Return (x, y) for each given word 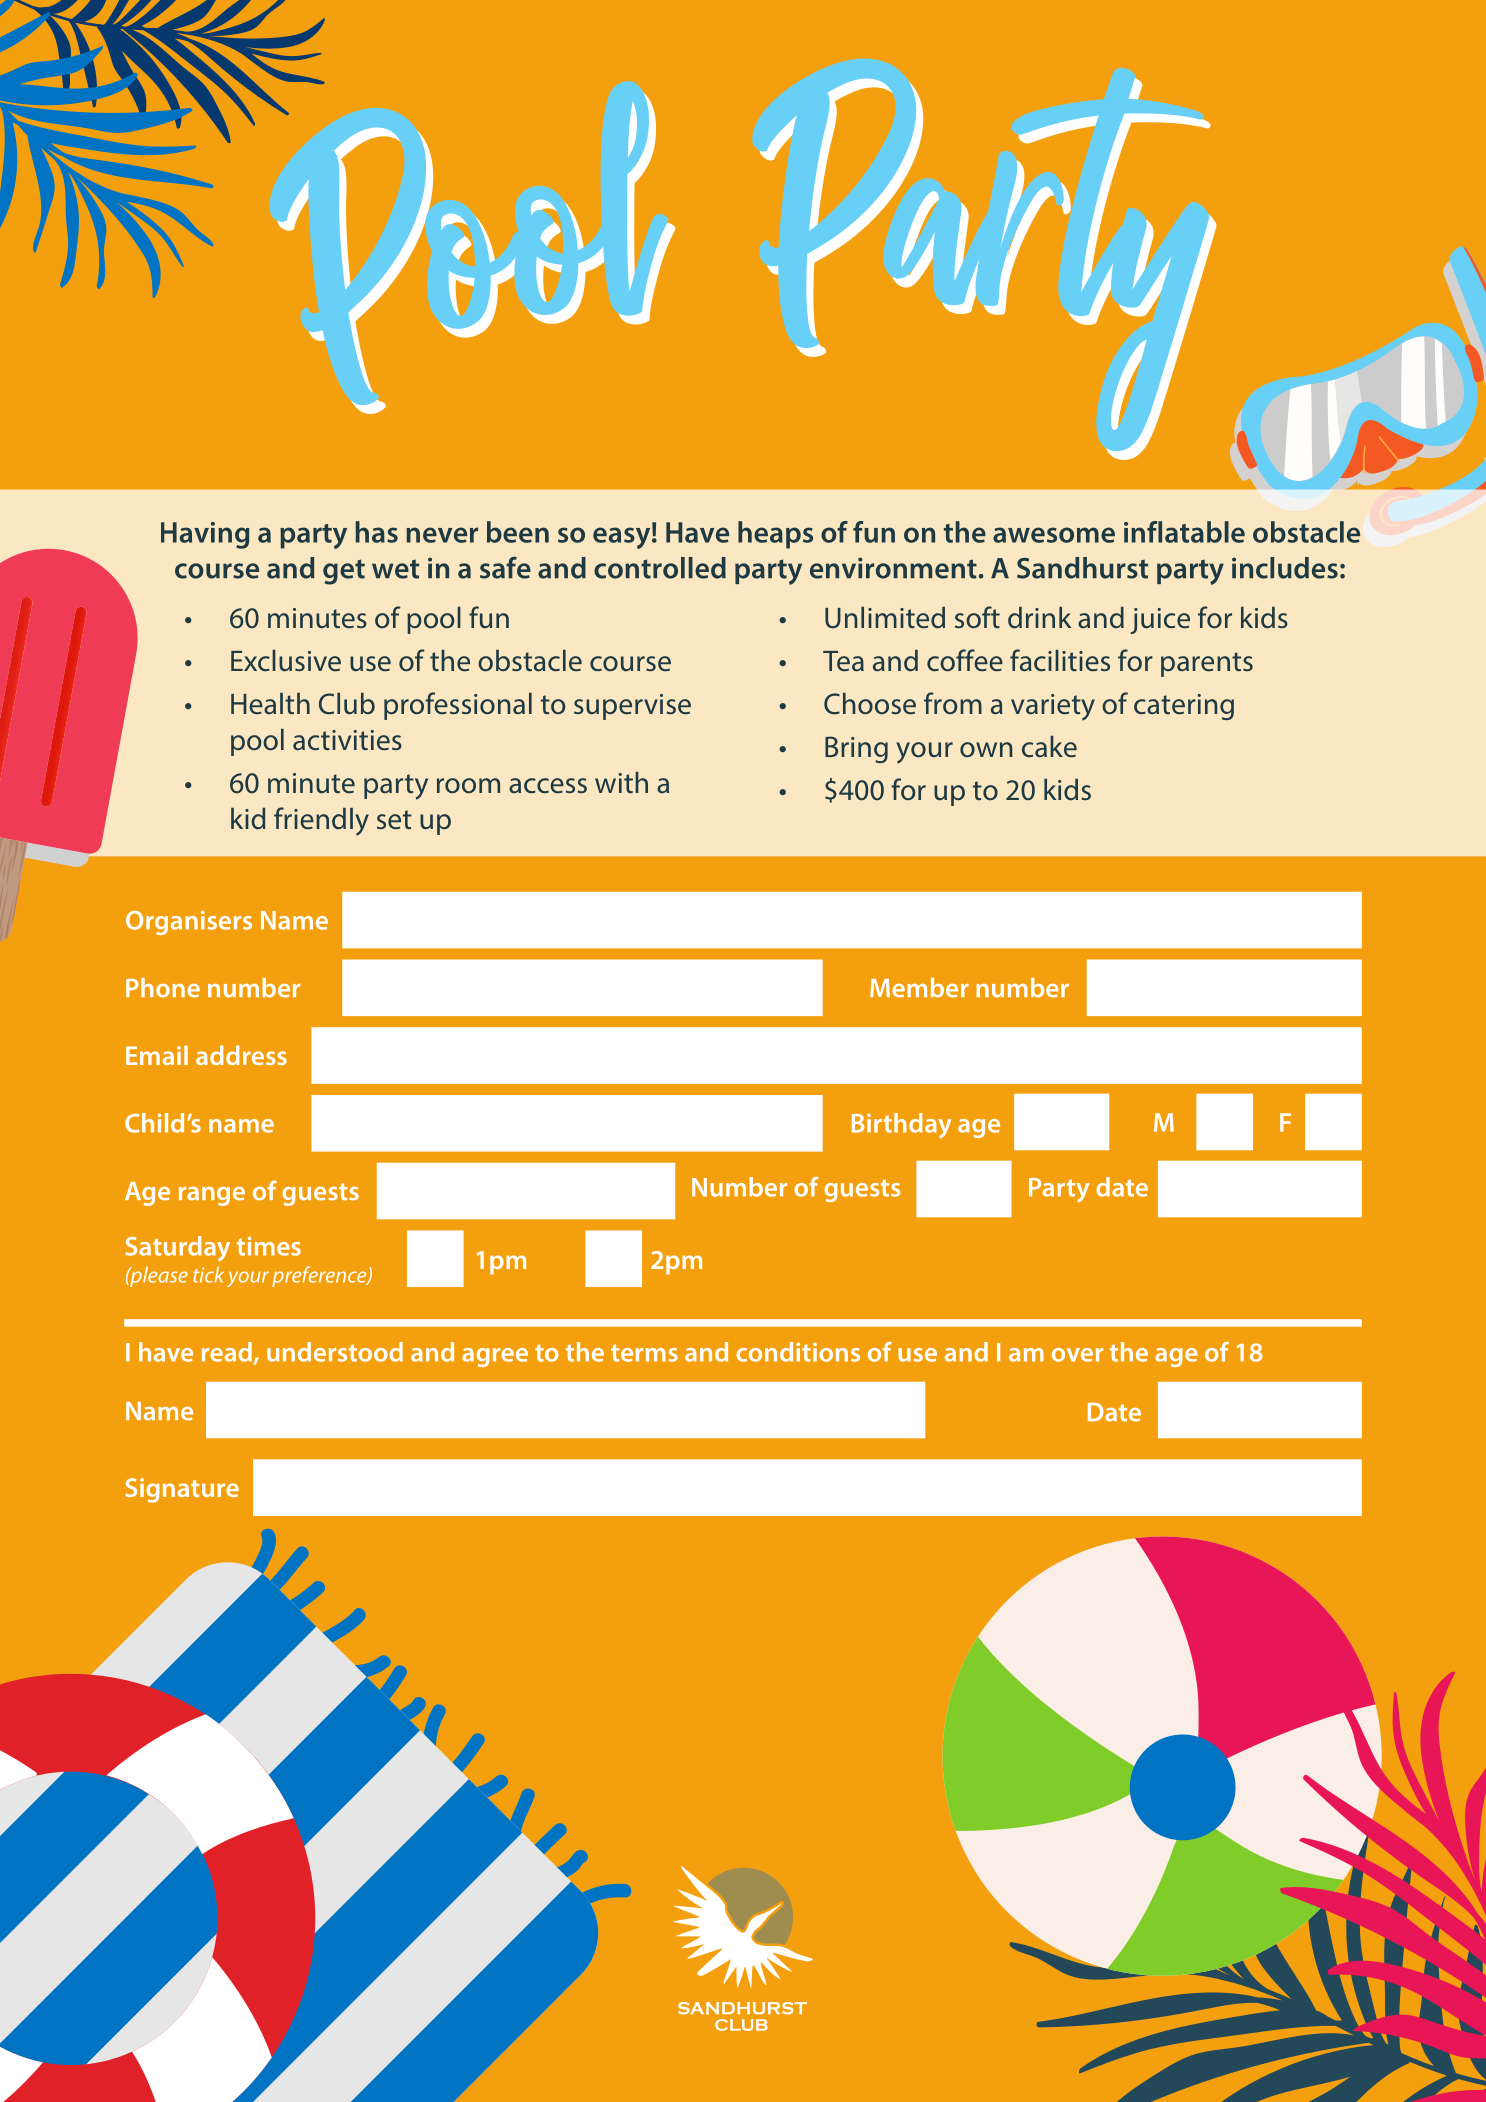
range (212, 1196)
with (621, 782)
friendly (321, 821)
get (344, 572)
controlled (660, 568)
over (1077, 1355)
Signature (182, 1490)
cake (1049, 746)
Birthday (901, 1126)
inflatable (1184, 532)
